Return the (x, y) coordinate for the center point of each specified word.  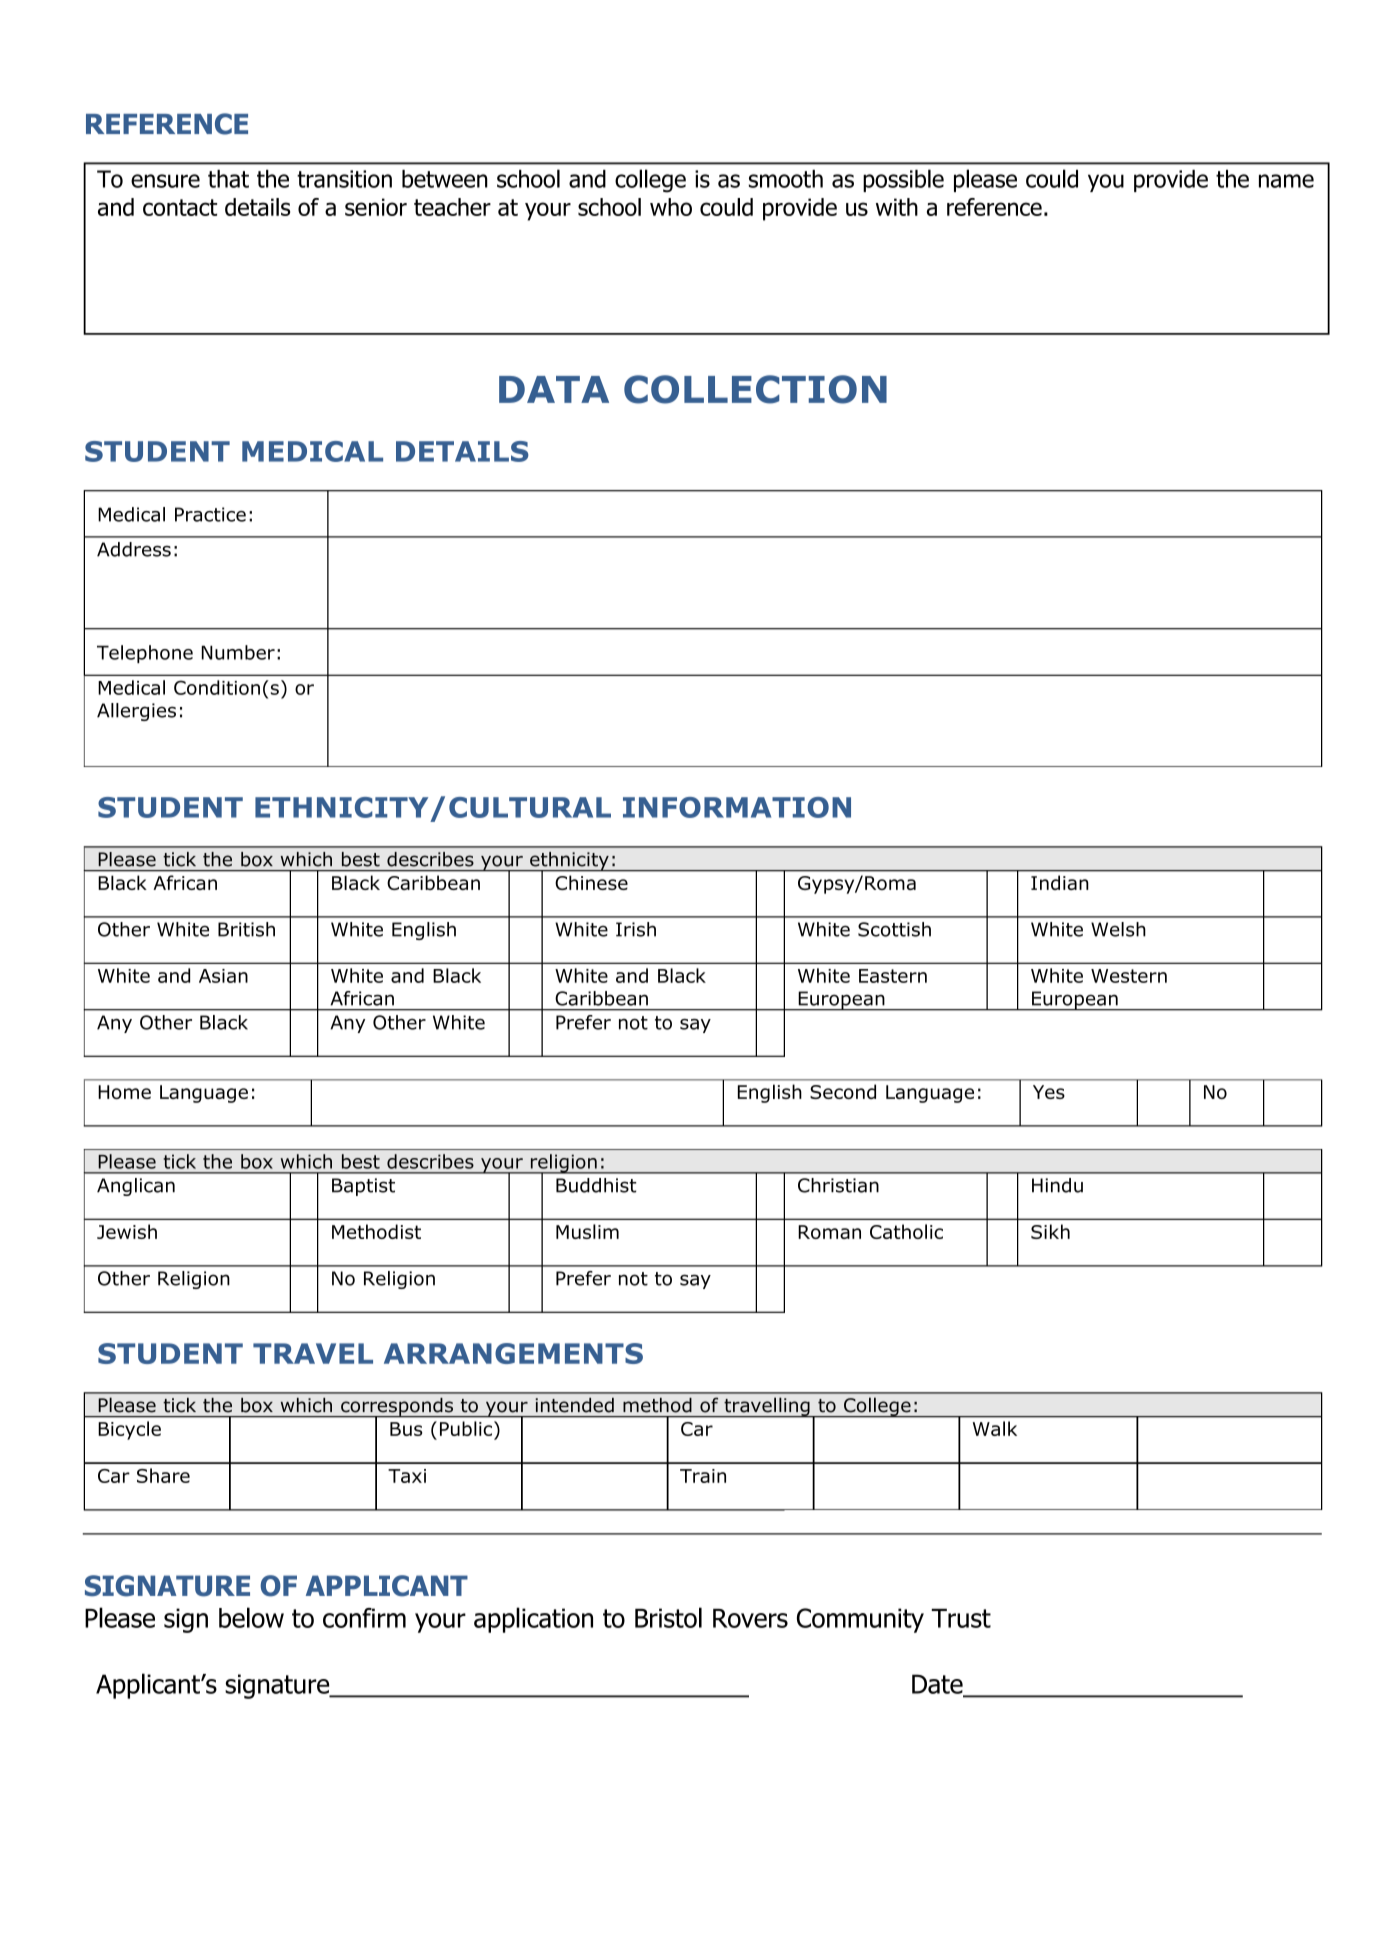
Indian (1060, 882)
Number (238, 652)
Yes (1049, 1092)
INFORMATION (737, 807)
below (251, 1617)
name (1286, 181)
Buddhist (596, 1185)
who (671, 207)
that (228, 179)
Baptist (363, 1187)
